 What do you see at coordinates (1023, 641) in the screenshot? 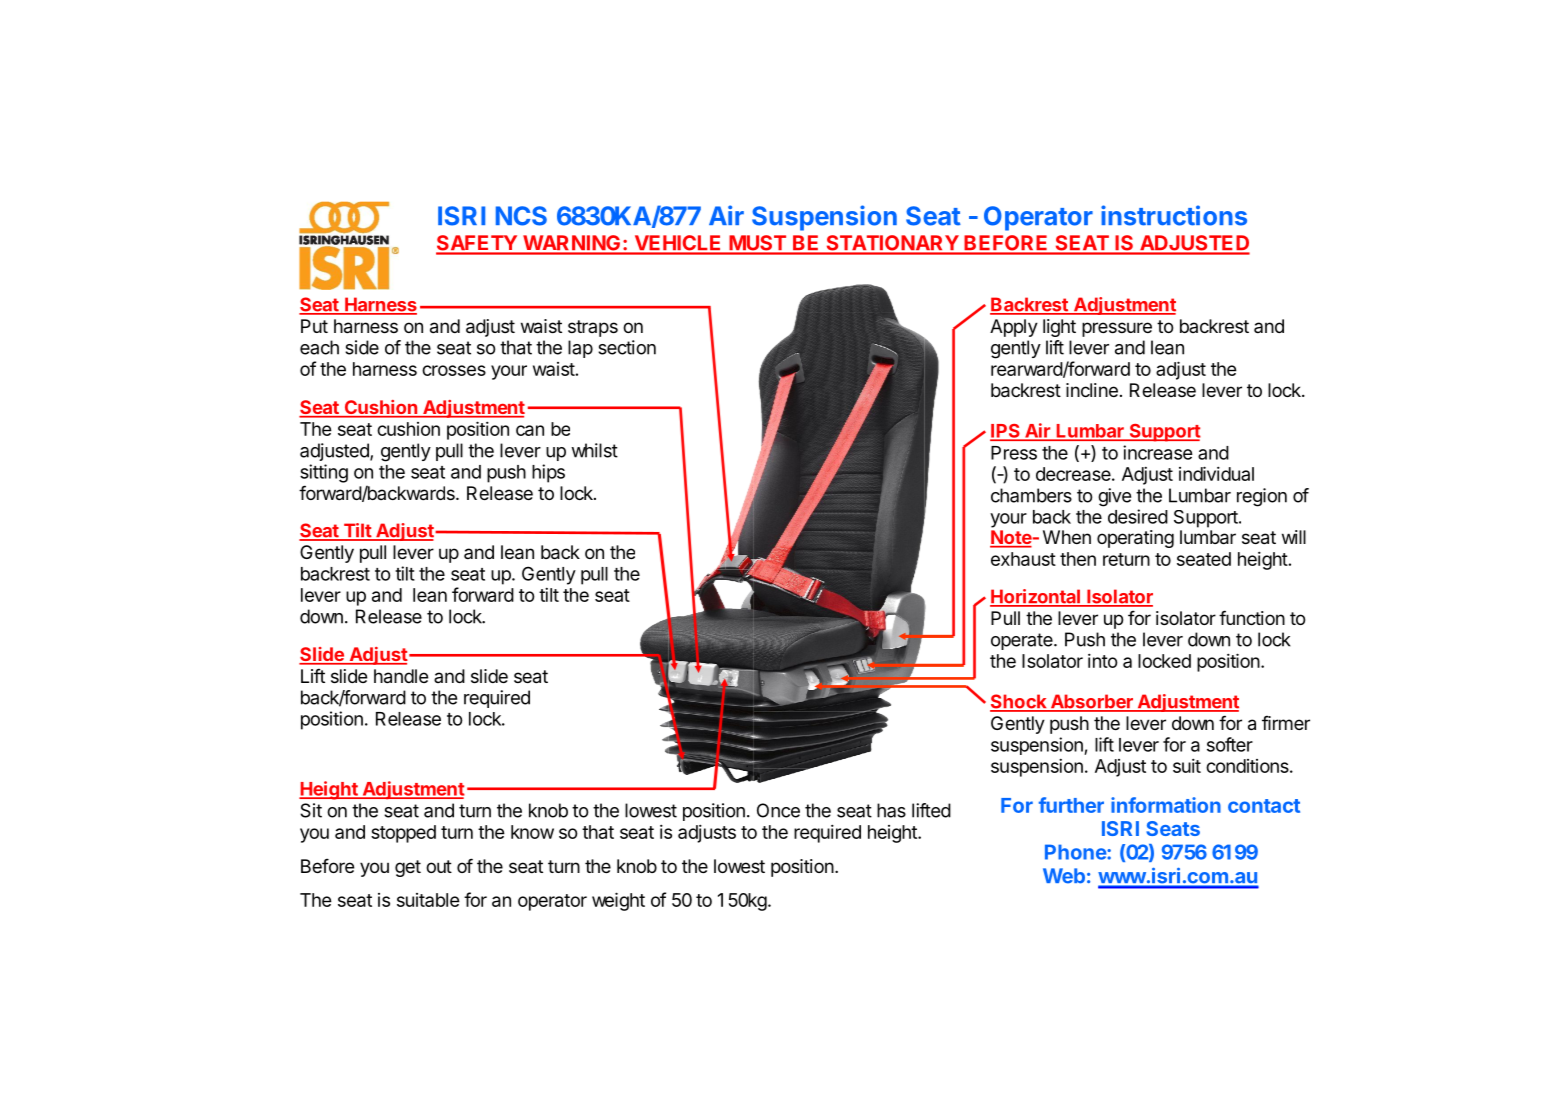
I see `operate` at bounding box center [1023, 641].
